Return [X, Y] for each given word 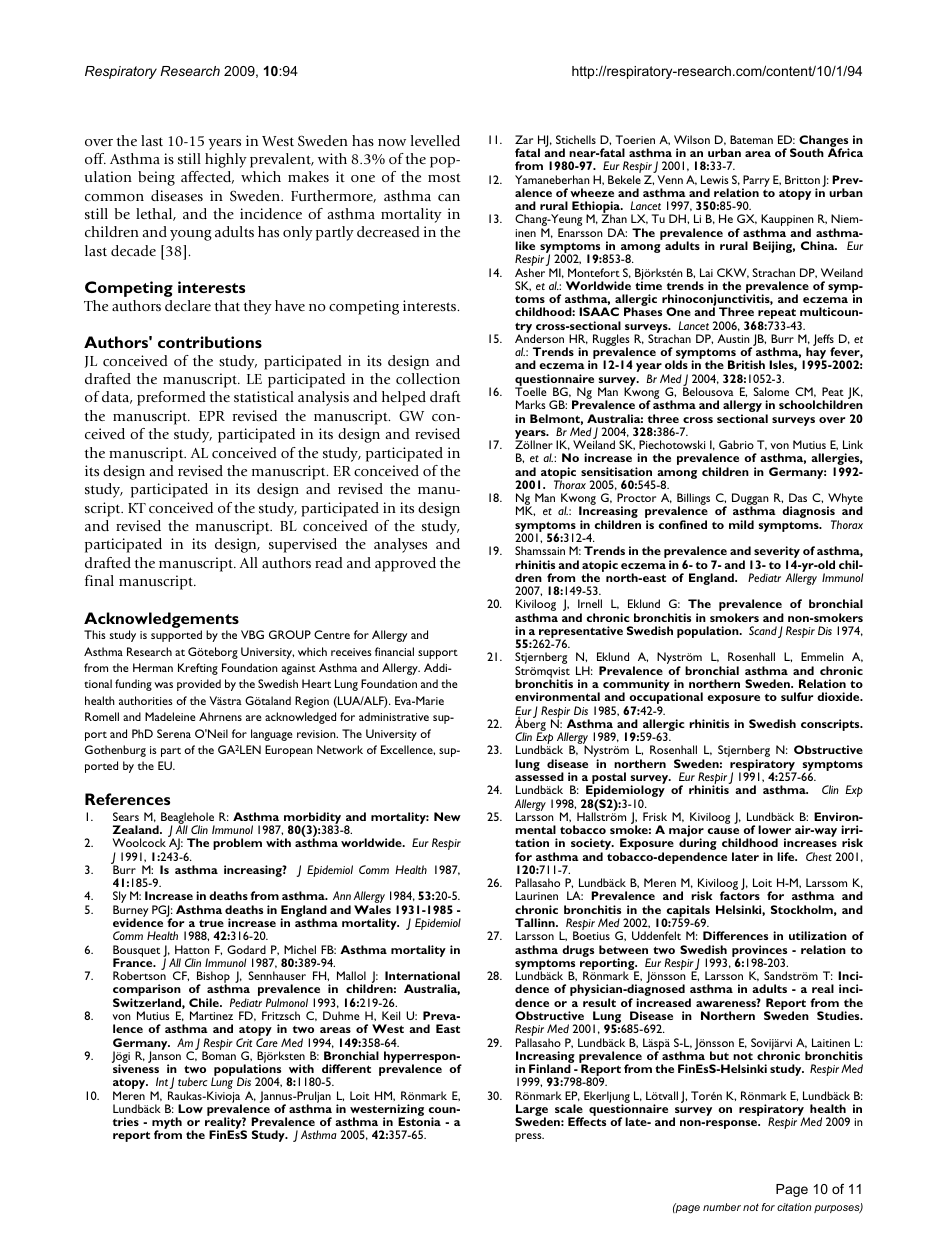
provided [199, 685]
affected [207, 177]
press [529, 1137]
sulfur [797, 696]
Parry [756, 182]
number [722, 1207]
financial [394, 651]
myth [167, 1124]
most [444, 177]
